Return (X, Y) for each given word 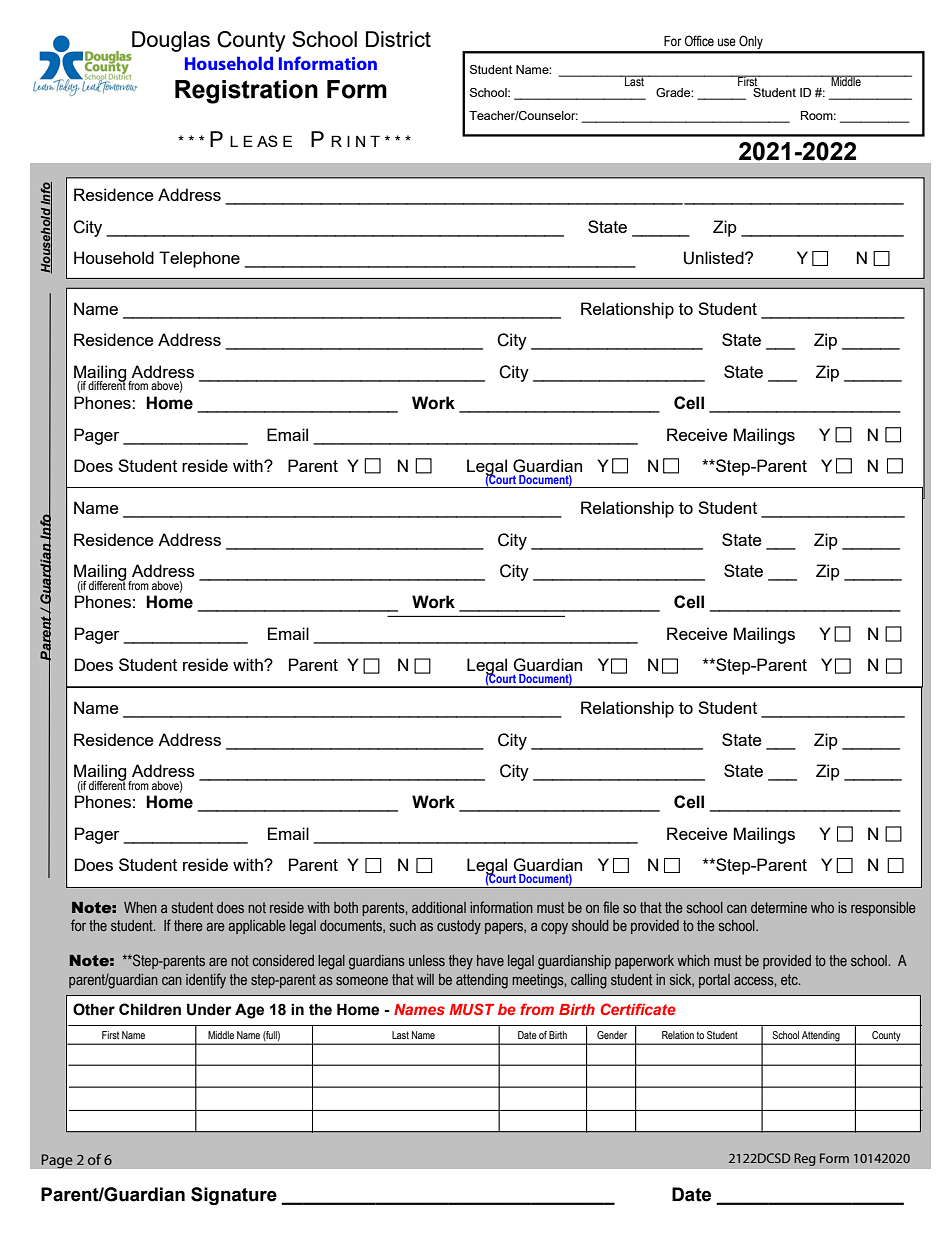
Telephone (199, 259)
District (398, 39)
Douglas (171, 41)
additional (439, 907)
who (822, 907)
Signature (234, 1196)
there (188, 925)
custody (459, 927)
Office (699, 40)
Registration (246, 92)
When (140, 907)
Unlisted (715, 258)
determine (779, 907)
